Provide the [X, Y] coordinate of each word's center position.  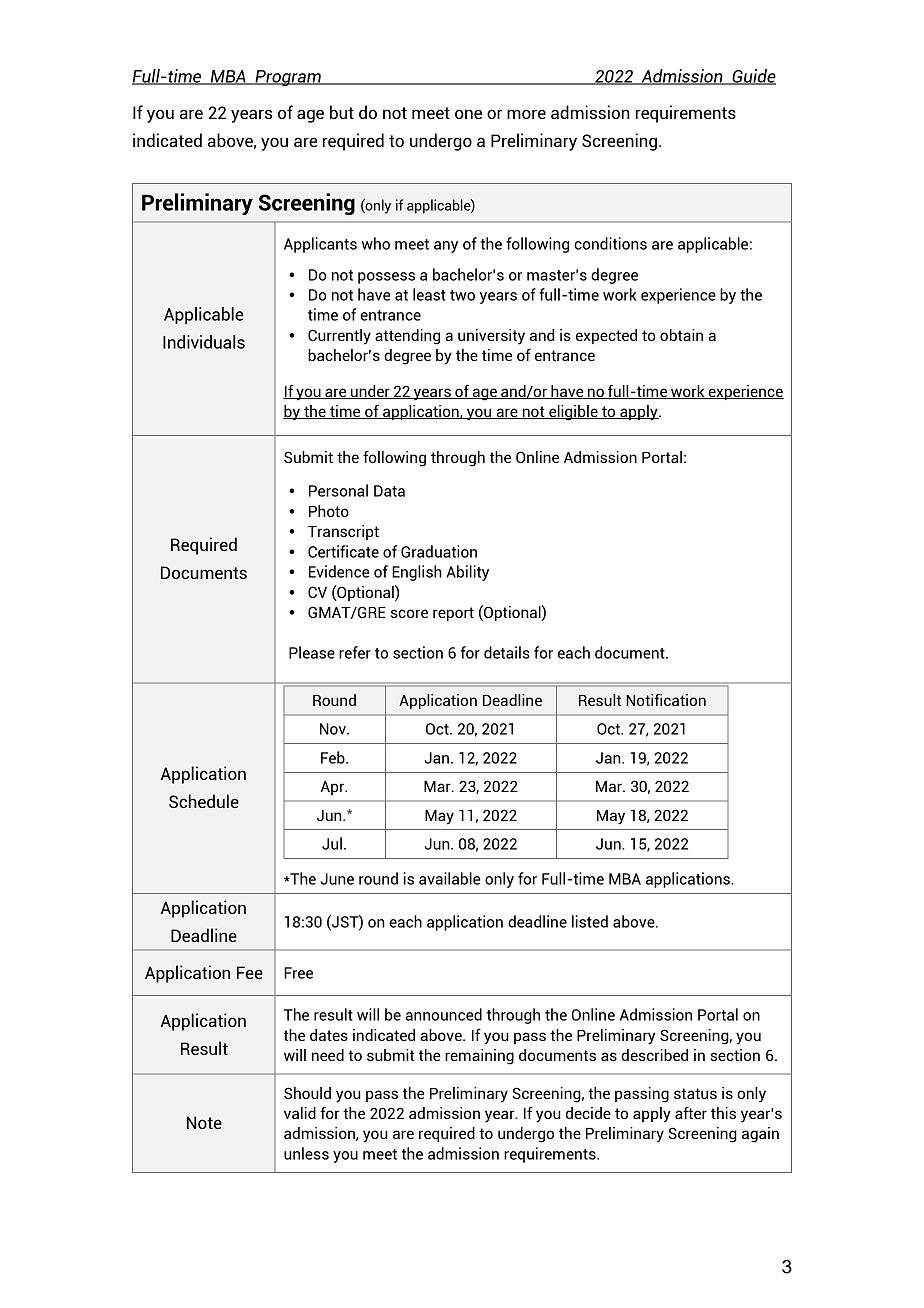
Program [288, 78]
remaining [479, 1057]
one [468, 114]
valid [300, 1113]
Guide [753, 77]
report [453, 614]
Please [312, 652]
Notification [666, 700]
